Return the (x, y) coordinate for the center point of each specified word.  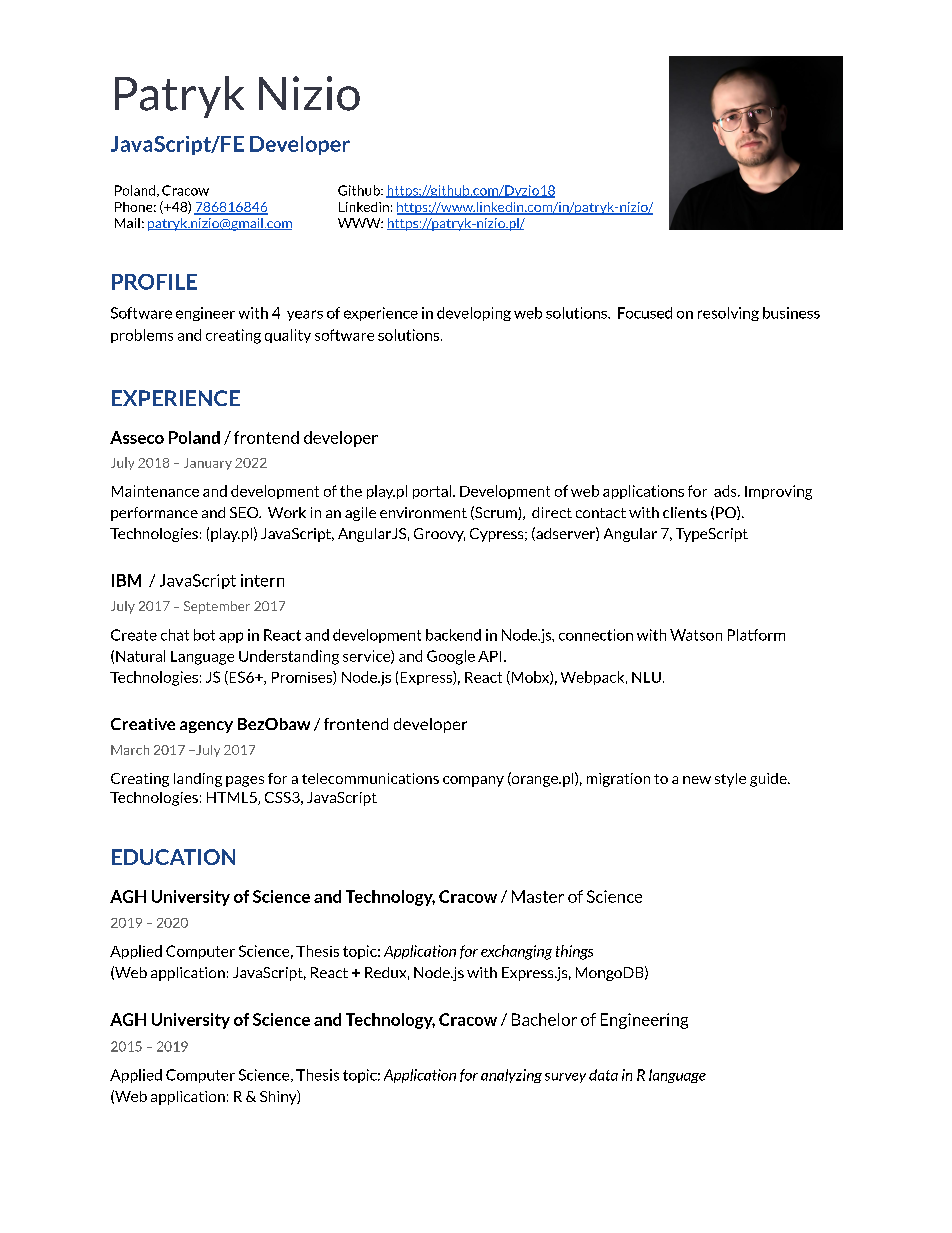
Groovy (439, 535)
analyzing (511, 1076)
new (697, 780)
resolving (728, 314)
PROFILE (154, 282)
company (473, 781)
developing (474, 314)
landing (198, 780)
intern (262, 580)
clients (685, 512)
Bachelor (544, 1019)
